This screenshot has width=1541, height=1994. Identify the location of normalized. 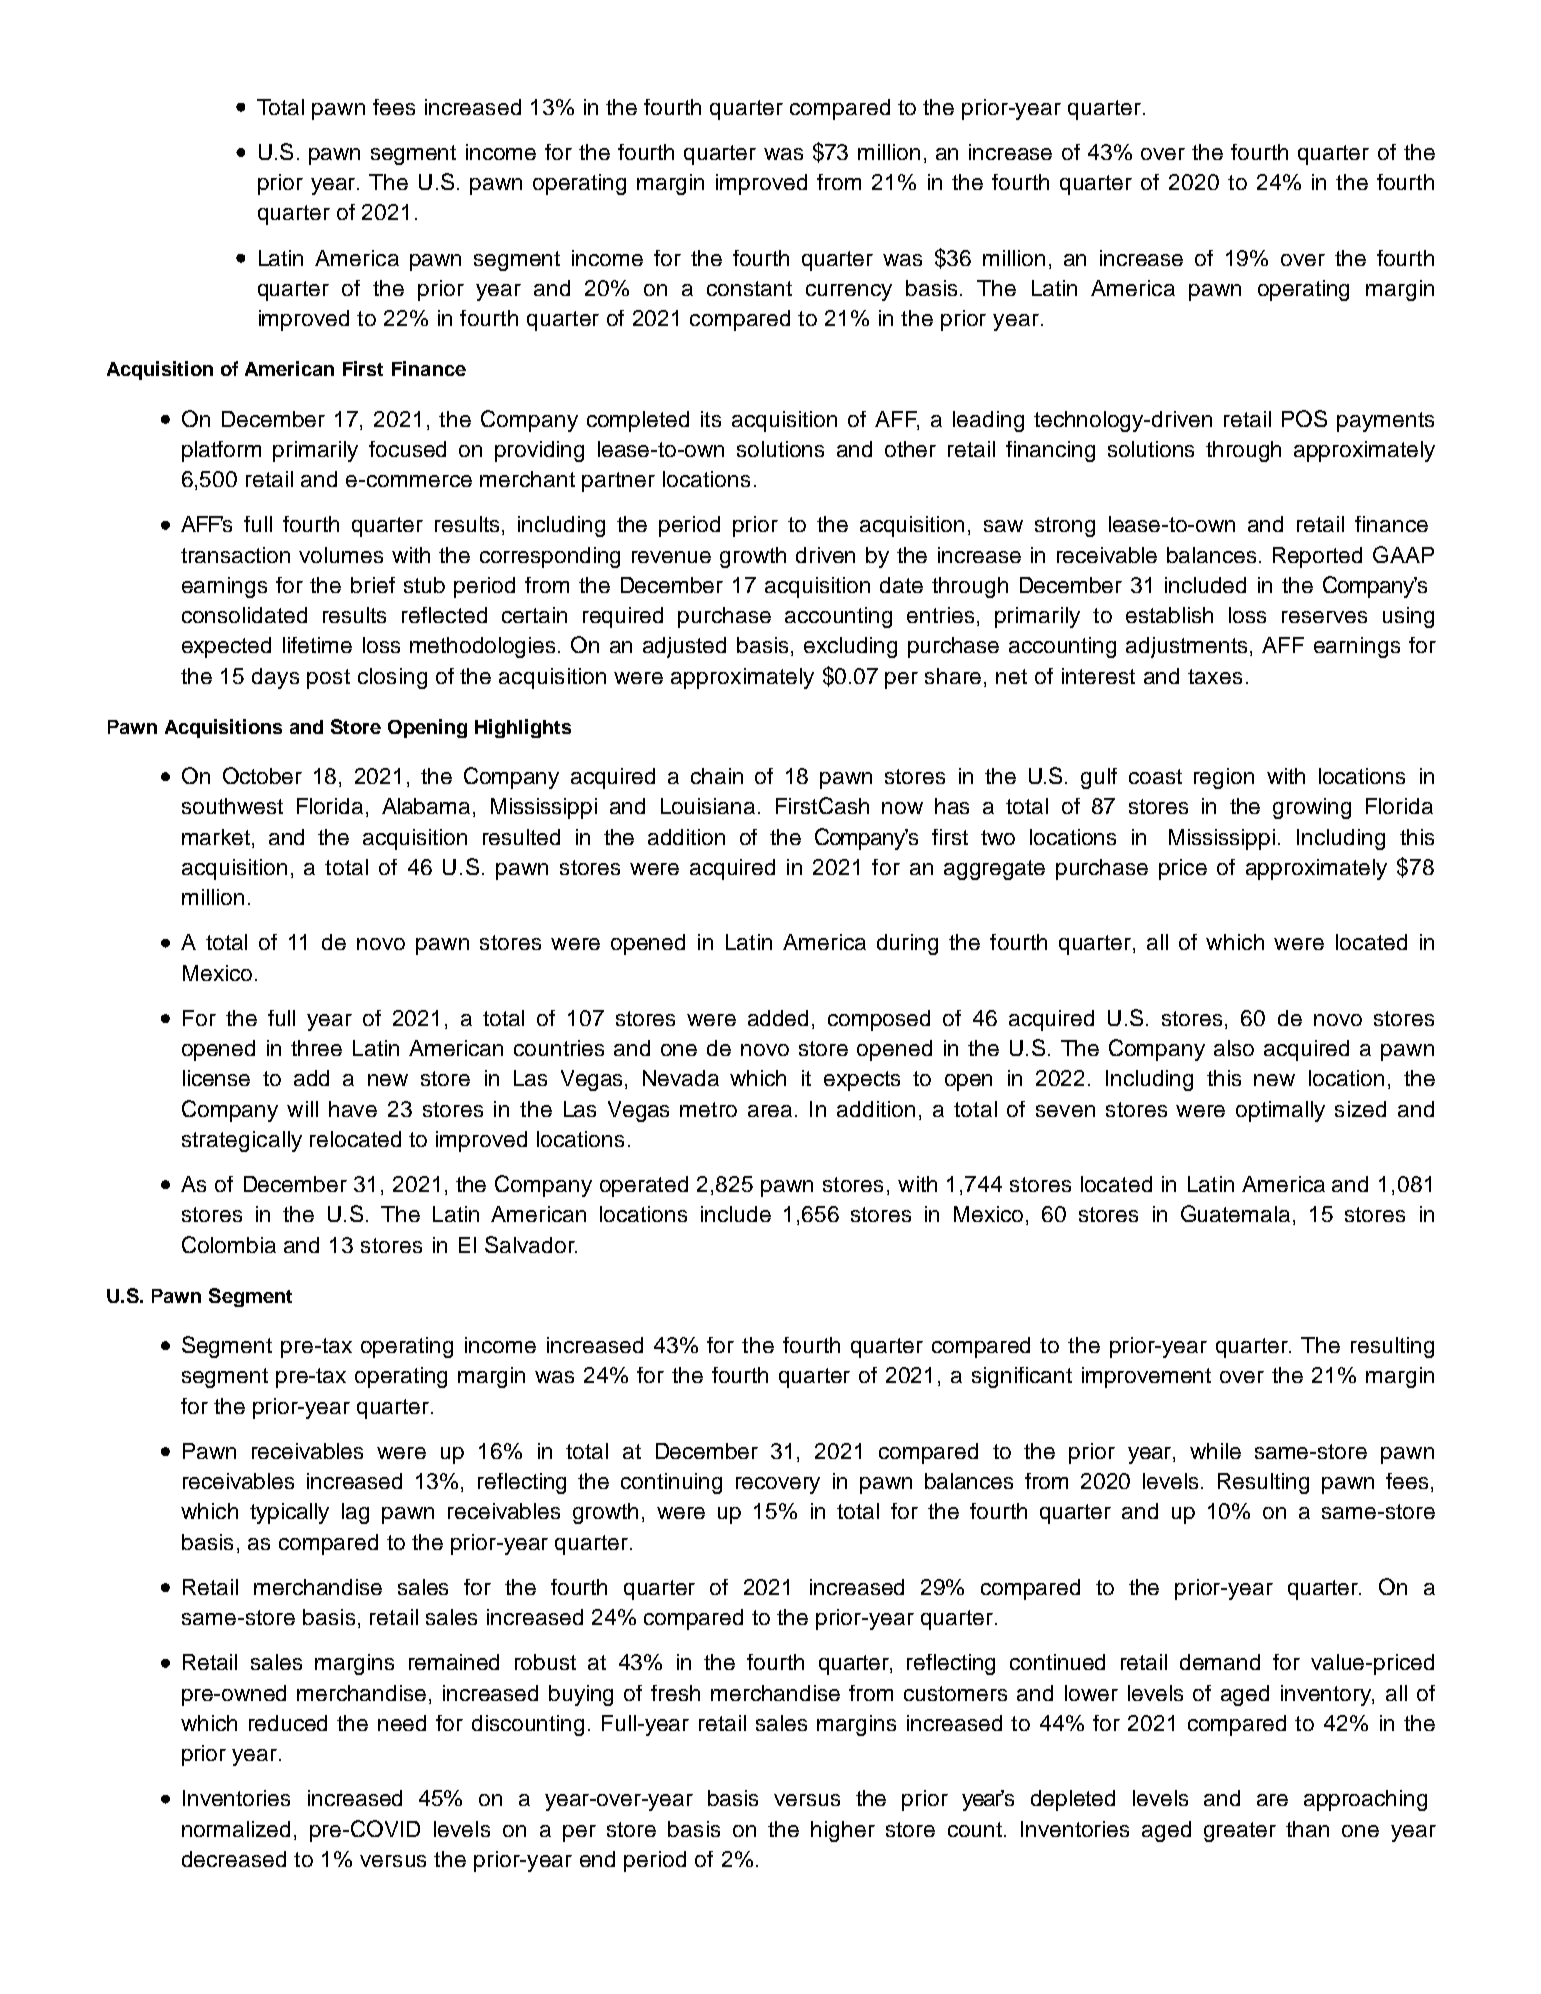
(236, 1829).
